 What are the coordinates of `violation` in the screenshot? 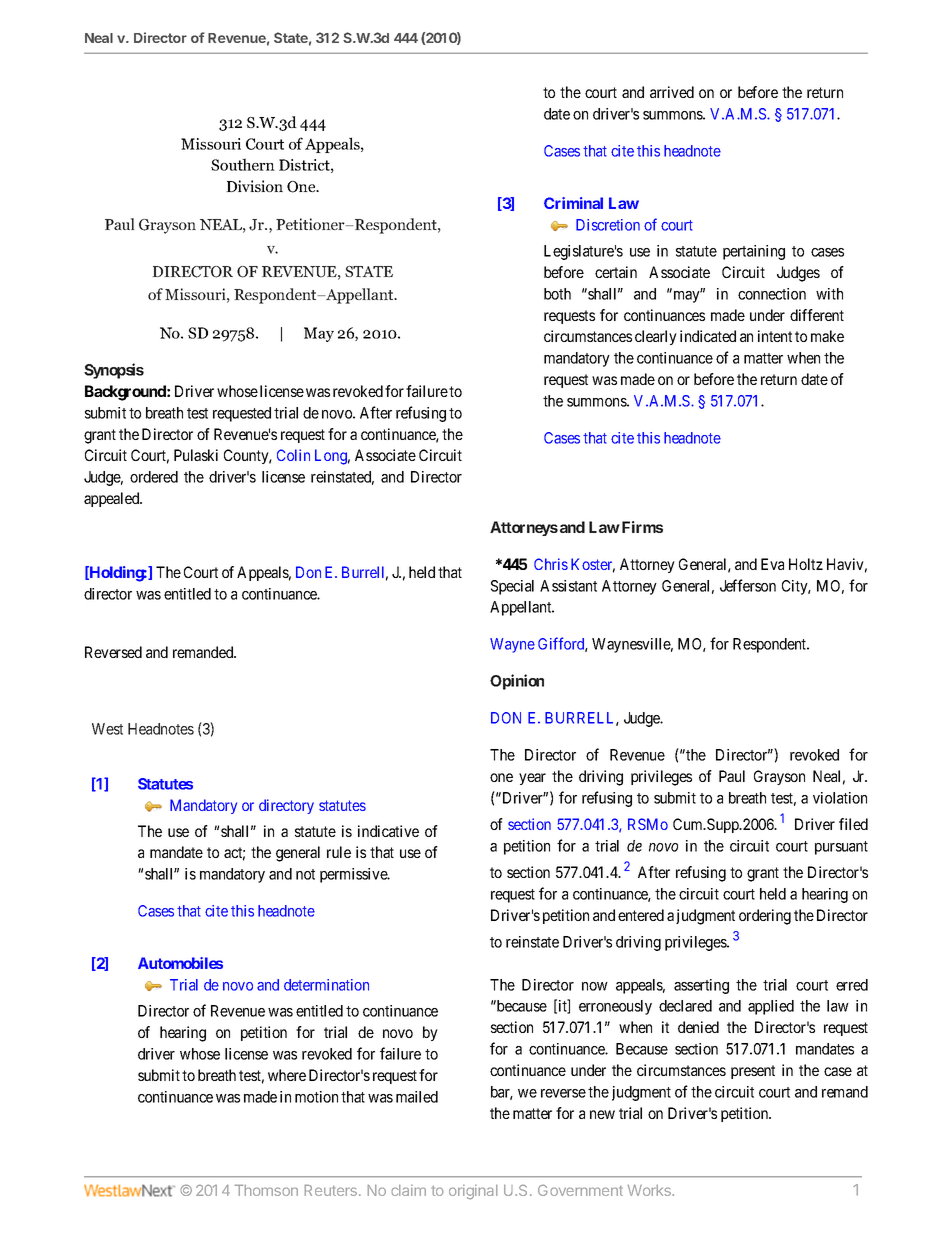 It's located at (840, 798).
